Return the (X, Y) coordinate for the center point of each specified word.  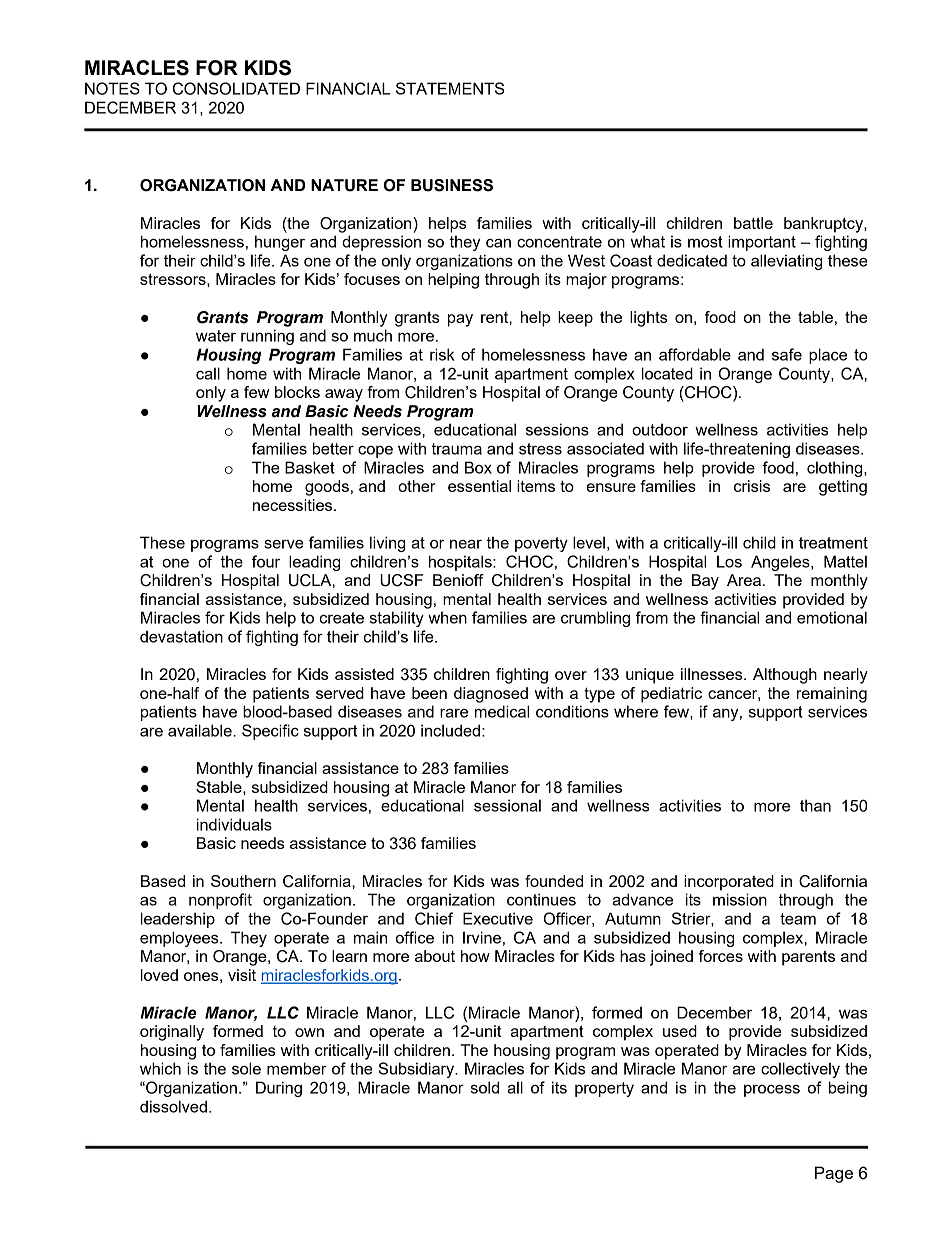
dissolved (173, 1106)
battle (753, 223)
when (447, 617)
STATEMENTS (450, 88)
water (216, 336)
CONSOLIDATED (236, 88)
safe (787, 354)
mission (740, 899)
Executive (498, 918)
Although (785, 676)
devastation (181, 636)
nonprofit (220, 901)
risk (442, 354)
